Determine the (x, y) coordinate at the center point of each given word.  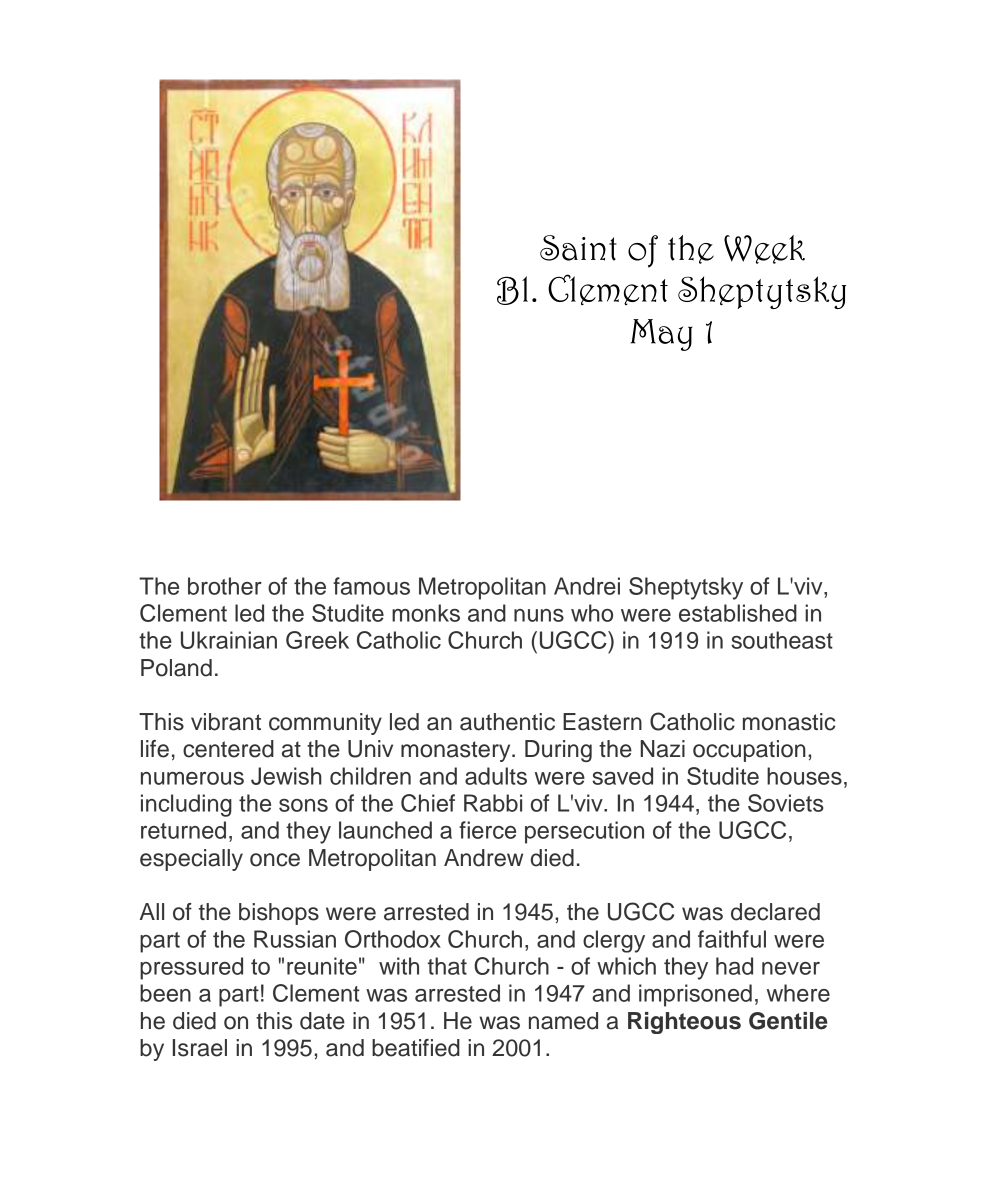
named (563, 1021)
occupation (749, 751)
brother (225, 586)
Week (764, 249)
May (662, 335)
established (738, 613)
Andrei (587, 586)
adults (496, 776)
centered (228, 749)
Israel (200, 1048)
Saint (578, 248)
